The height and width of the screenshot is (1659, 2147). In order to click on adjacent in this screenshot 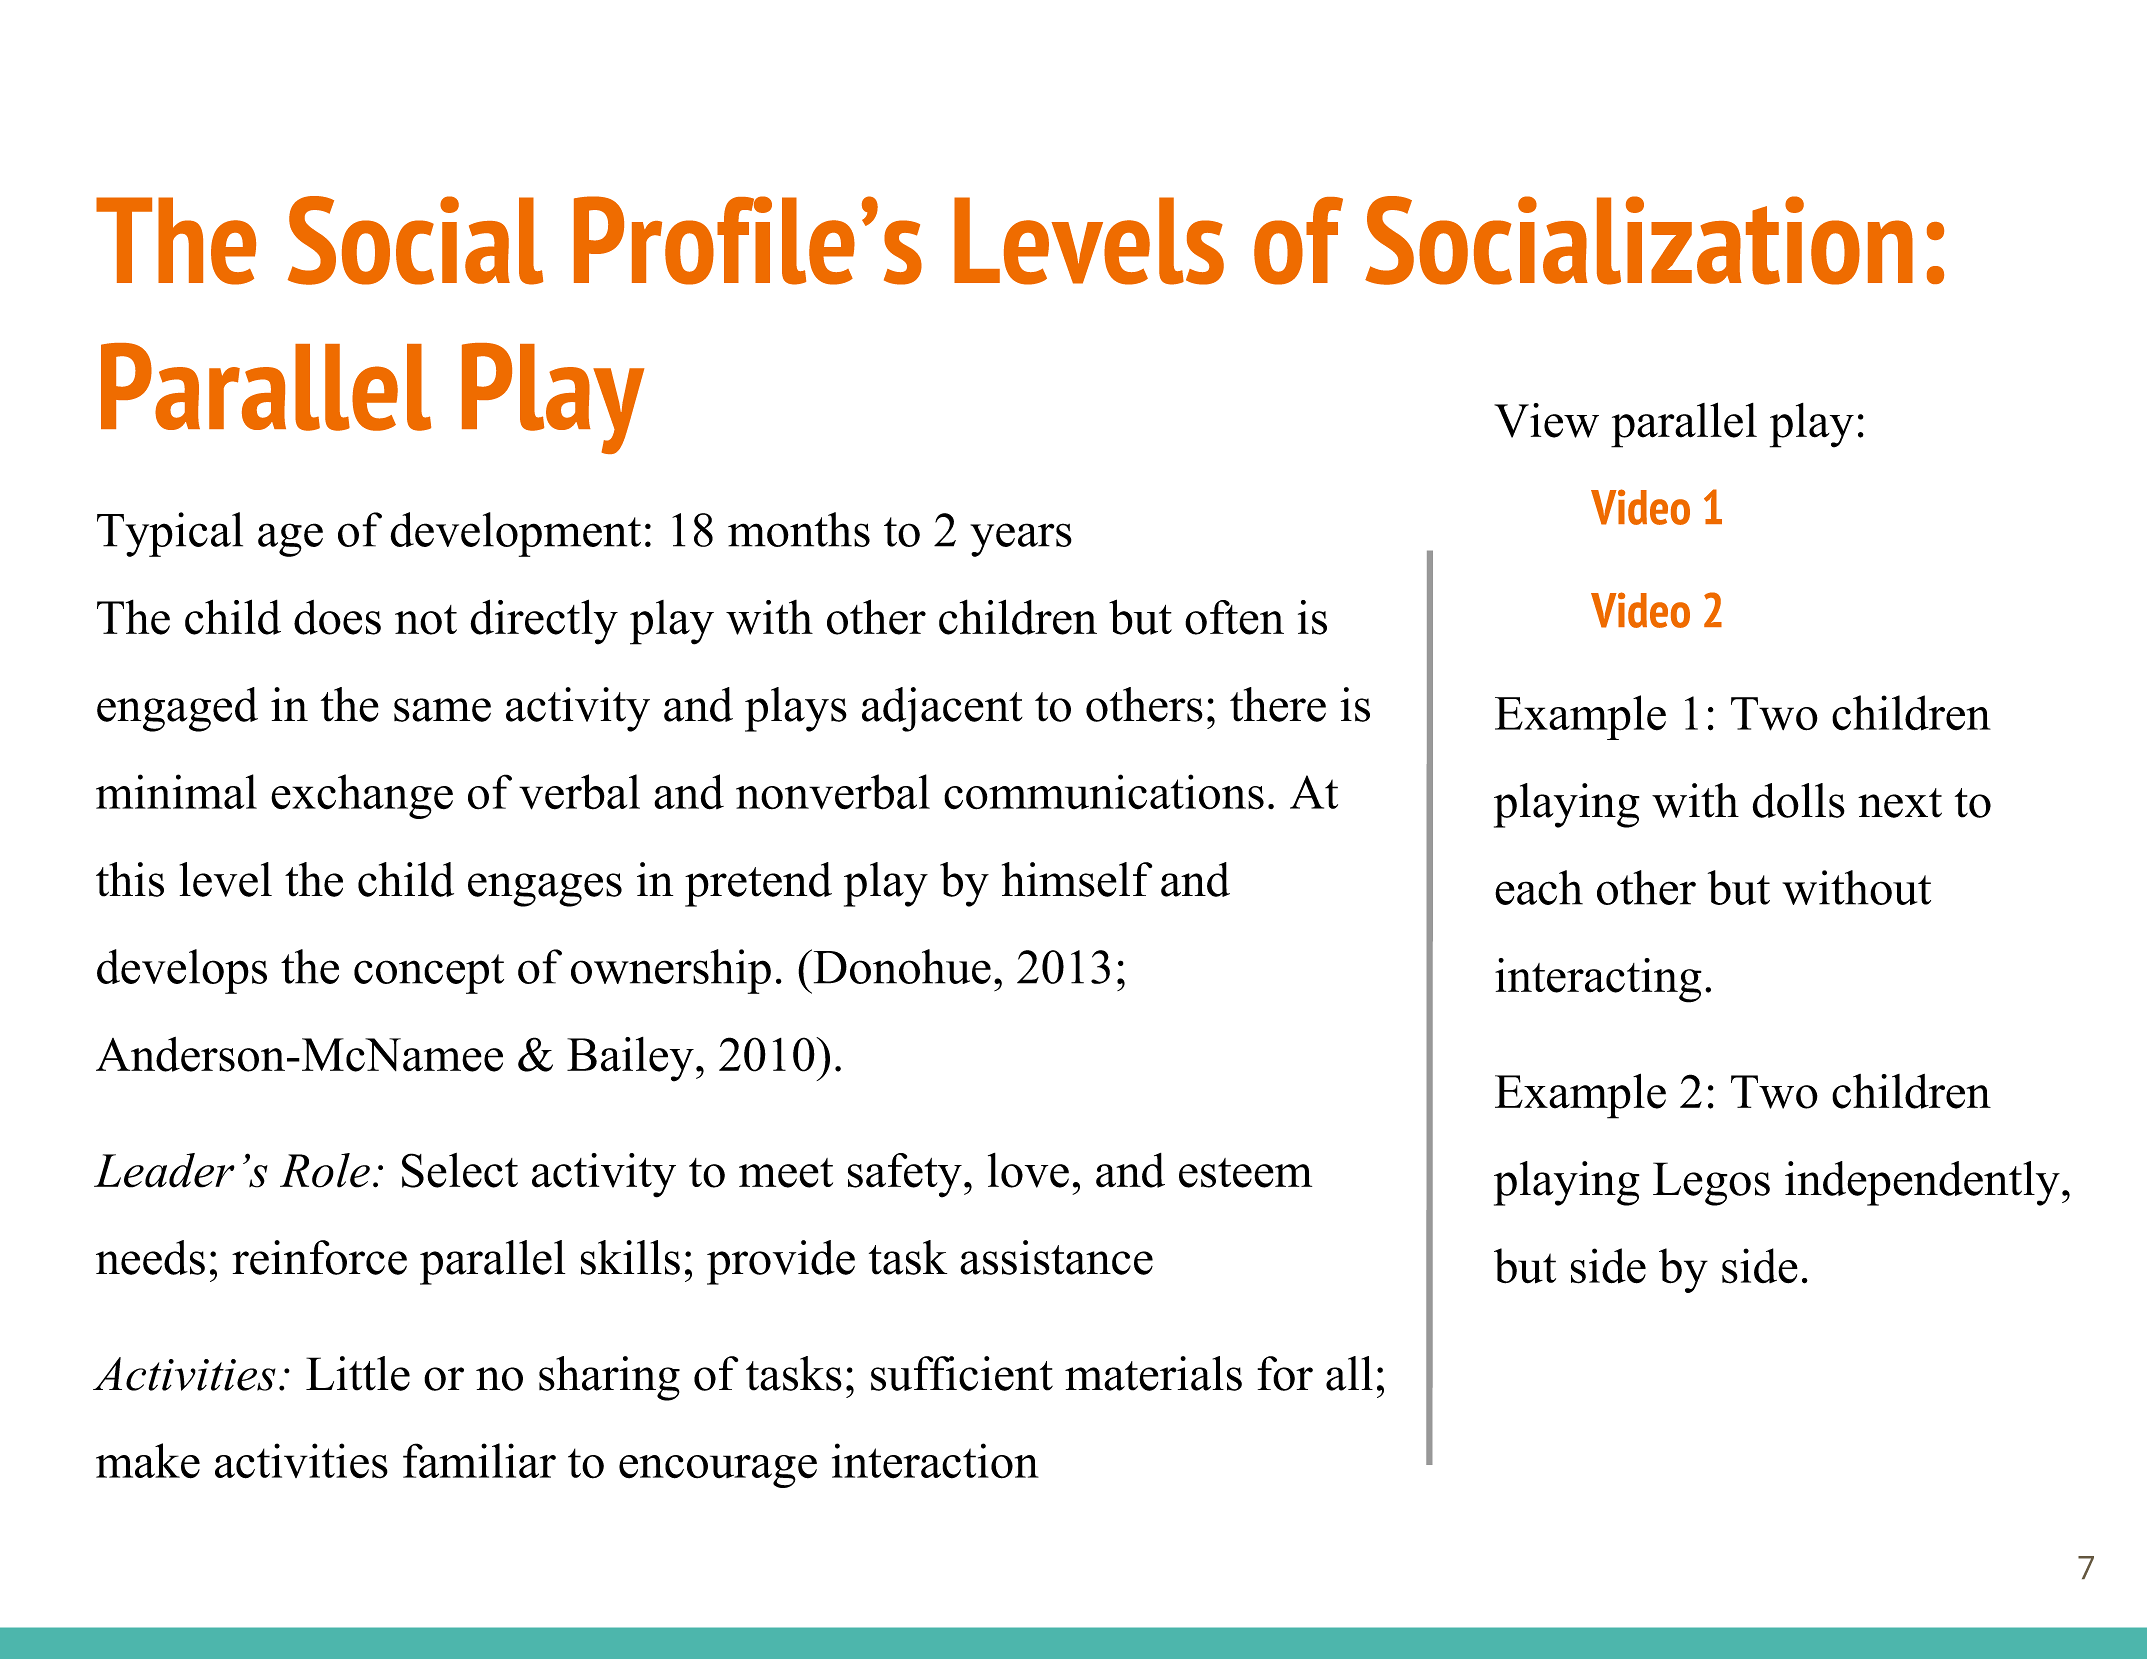, I will do `click(942, 709)`.
